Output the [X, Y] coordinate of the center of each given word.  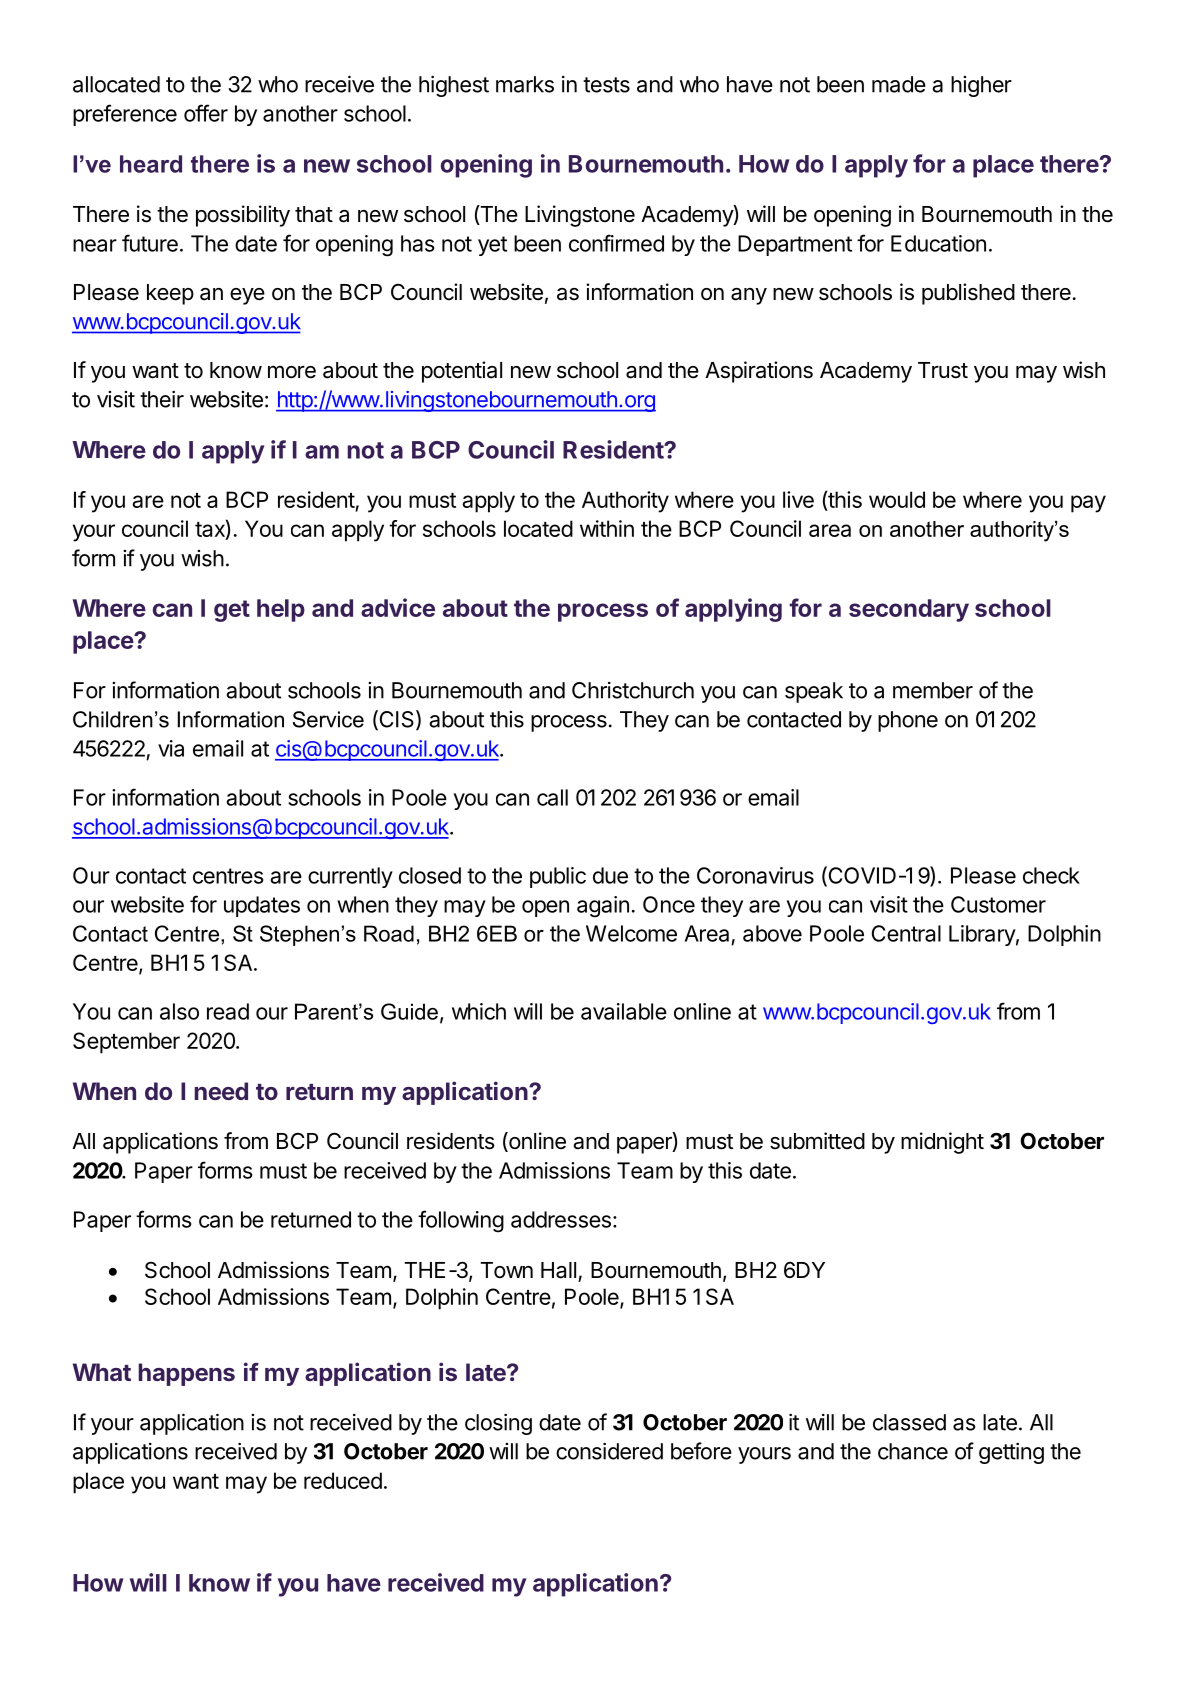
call [552, 797]
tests [606, 85]
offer [206, 113]
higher [981, 86]
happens [186, 1374]
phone [908, 721]
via [171, 748]
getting [1011, 1453]
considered [609, 1451]
